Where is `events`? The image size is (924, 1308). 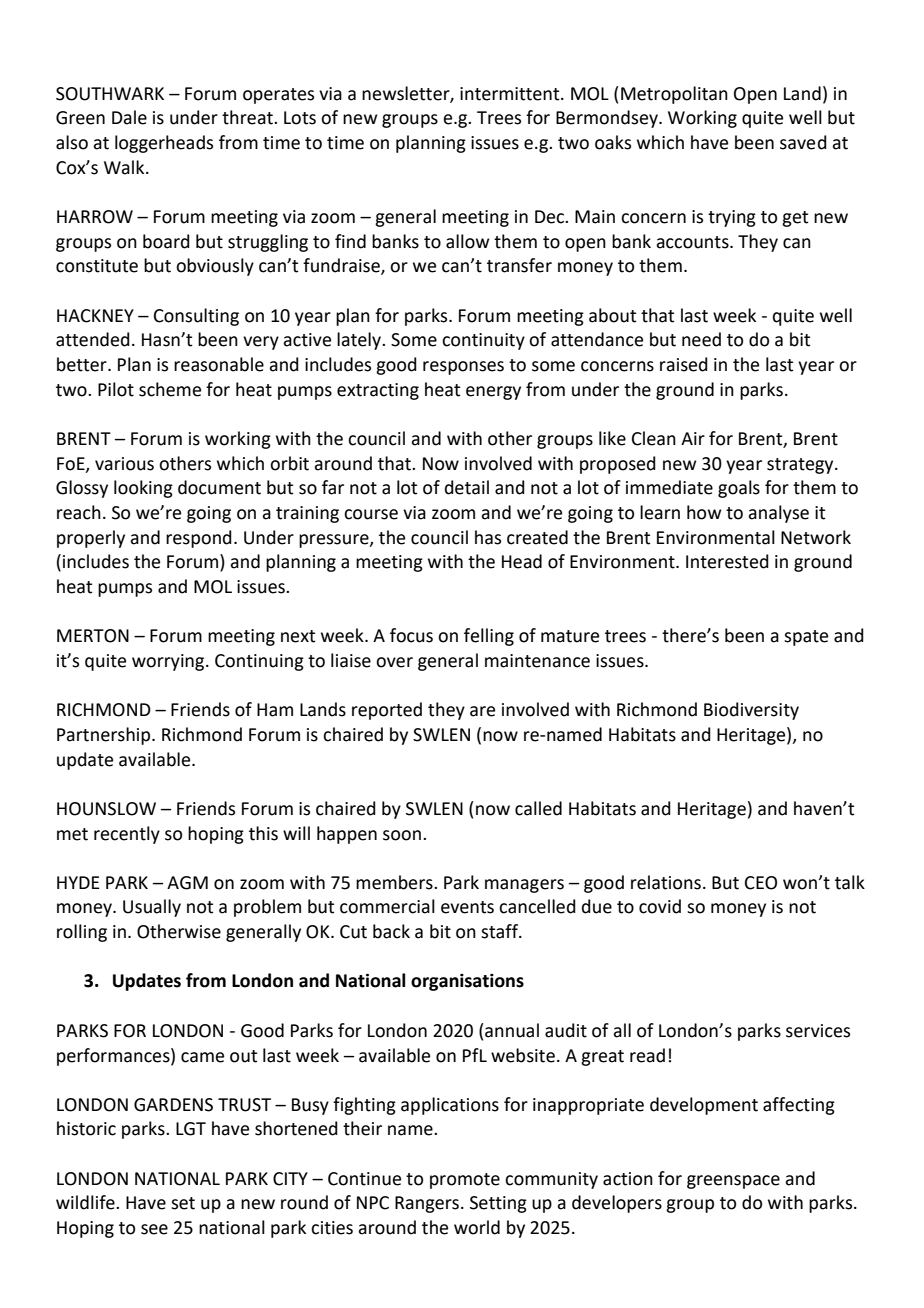
events is located at coordinates (467, 907).
